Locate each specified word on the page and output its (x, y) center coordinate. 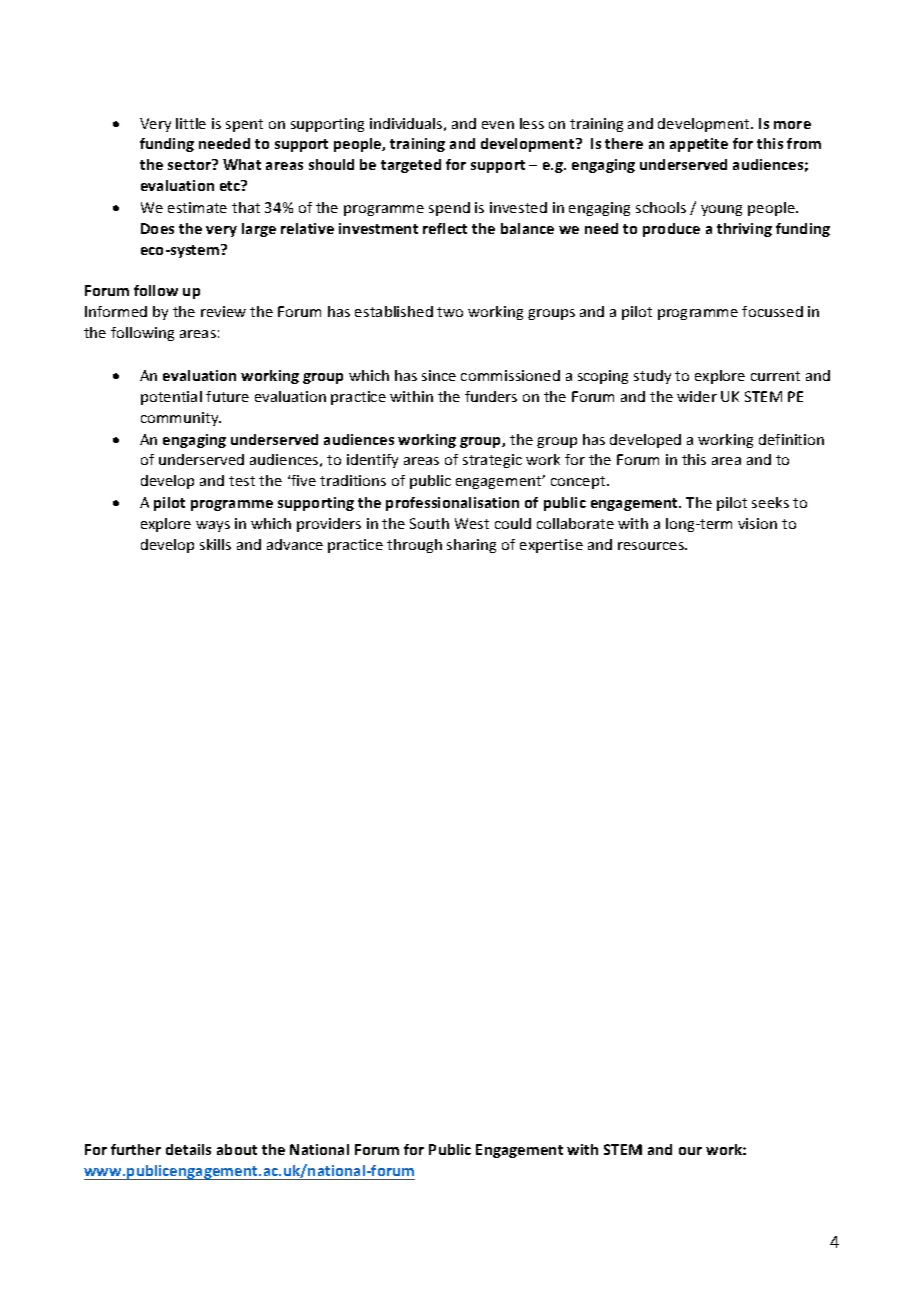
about (237, 1149)
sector (190, 164)
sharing (471, 546)
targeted (411, 166)
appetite (699, 145)
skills (215, 544)
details (188, 1149)
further (136, 1149)
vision (757, 523)
